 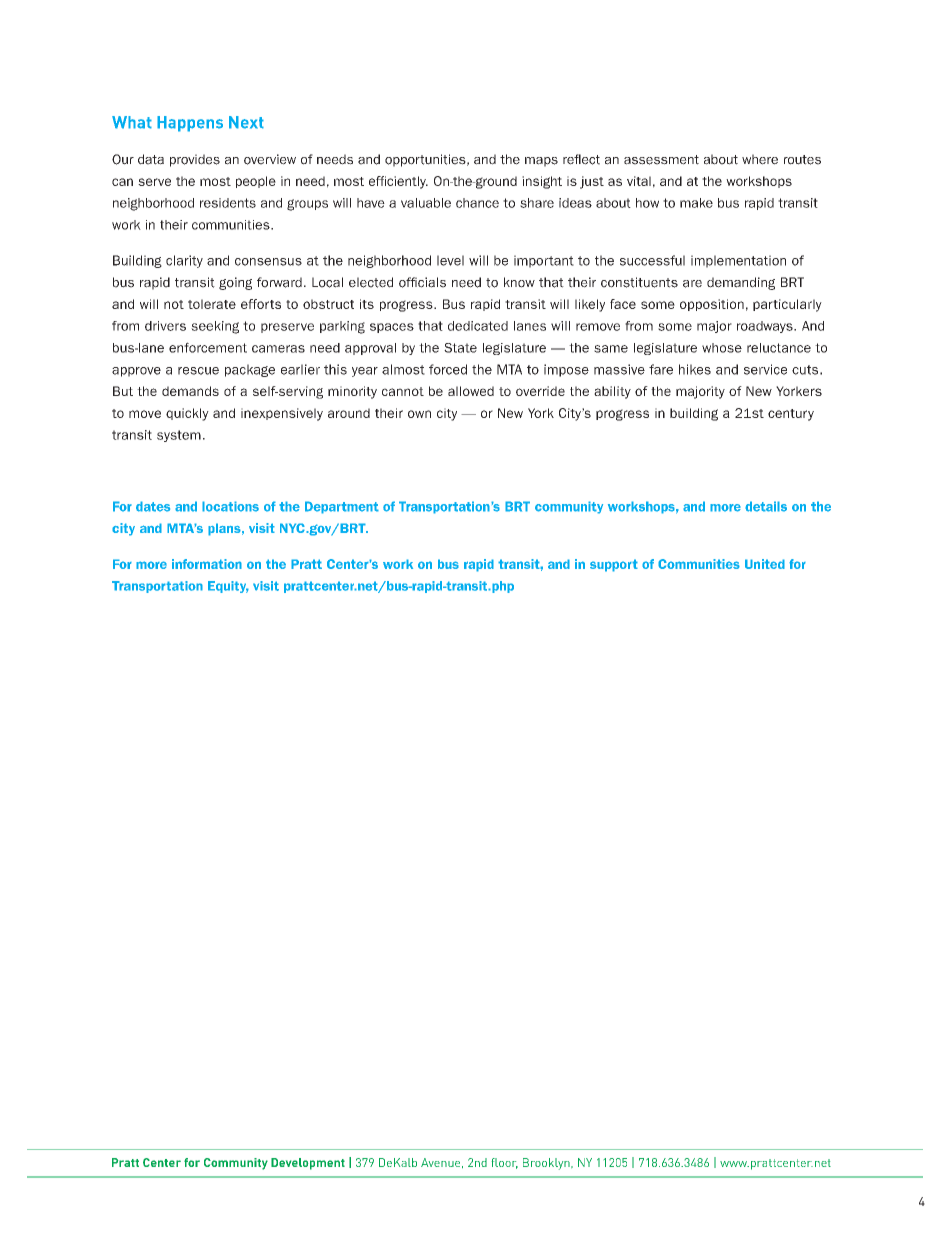 What do you see at coordinates (760, 159) in the screenshot?
I see `where` at bounding box center [760, 159].
